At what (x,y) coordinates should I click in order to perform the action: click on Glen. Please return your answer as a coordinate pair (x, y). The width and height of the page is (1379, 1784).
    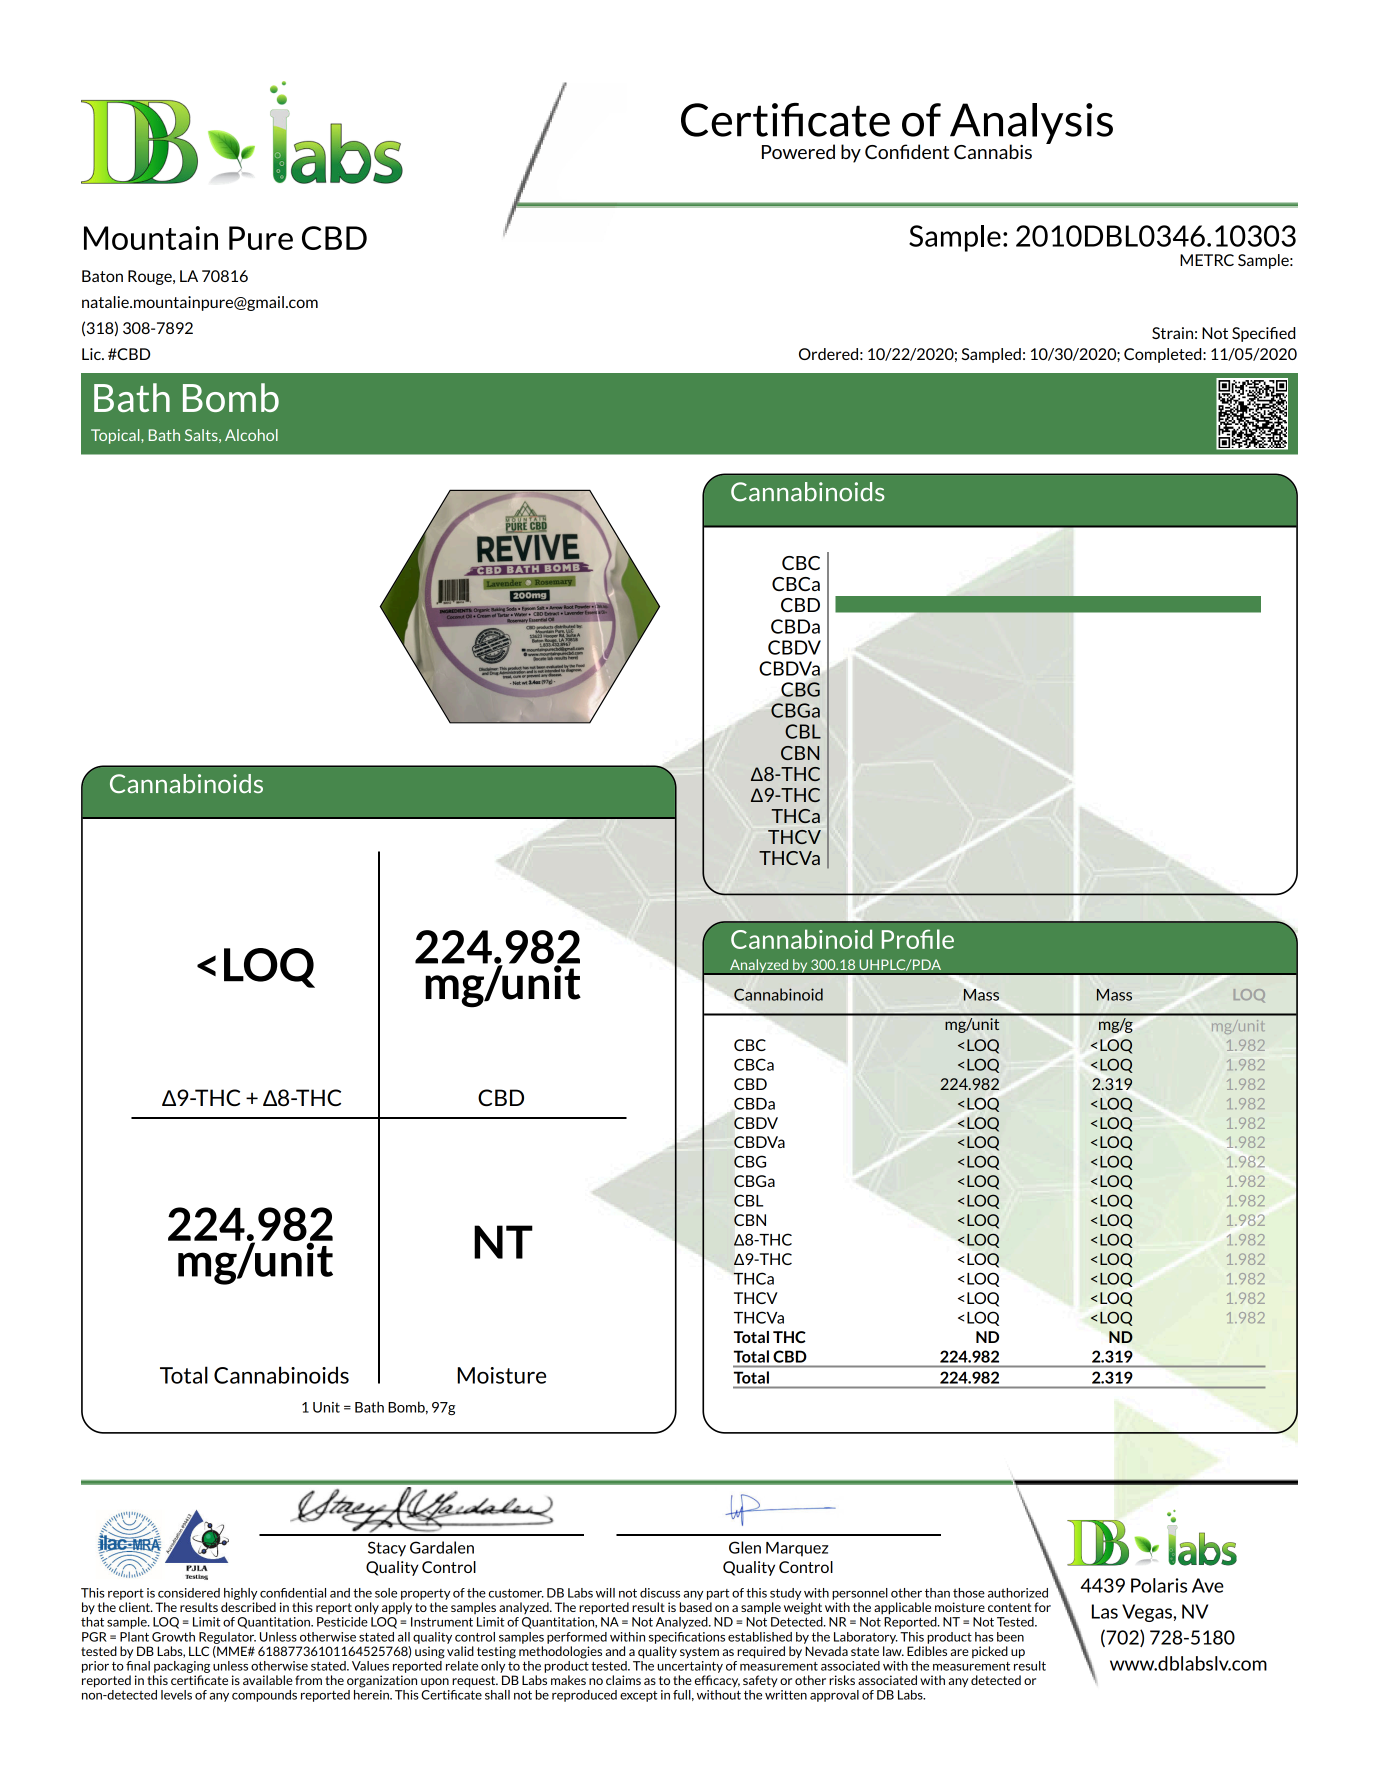
    Looking at the image, I should click on (745, 1547).
